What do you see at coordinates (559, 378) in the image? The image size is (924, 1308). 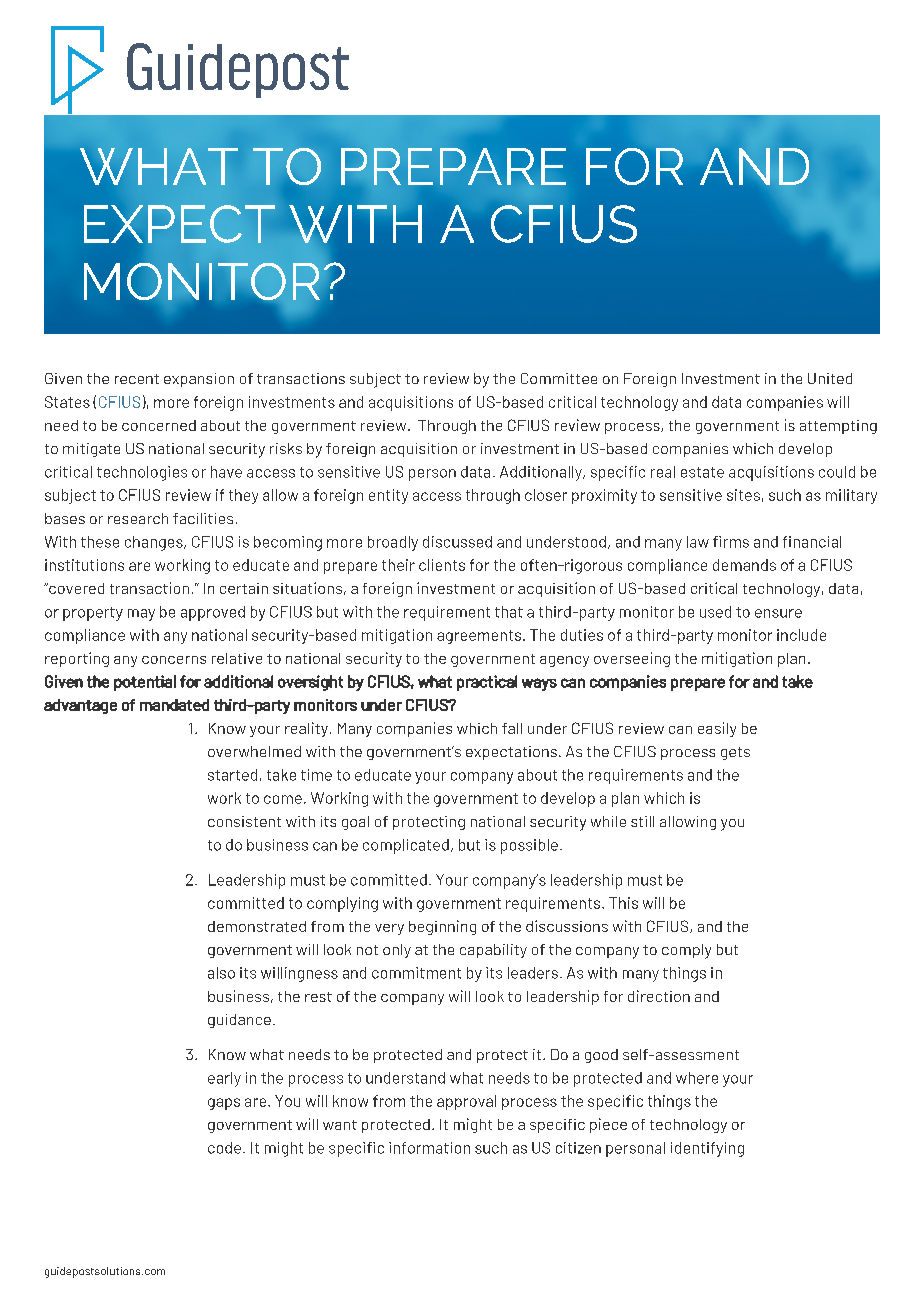 I see `Committee` at bounding box center [559, 378].
